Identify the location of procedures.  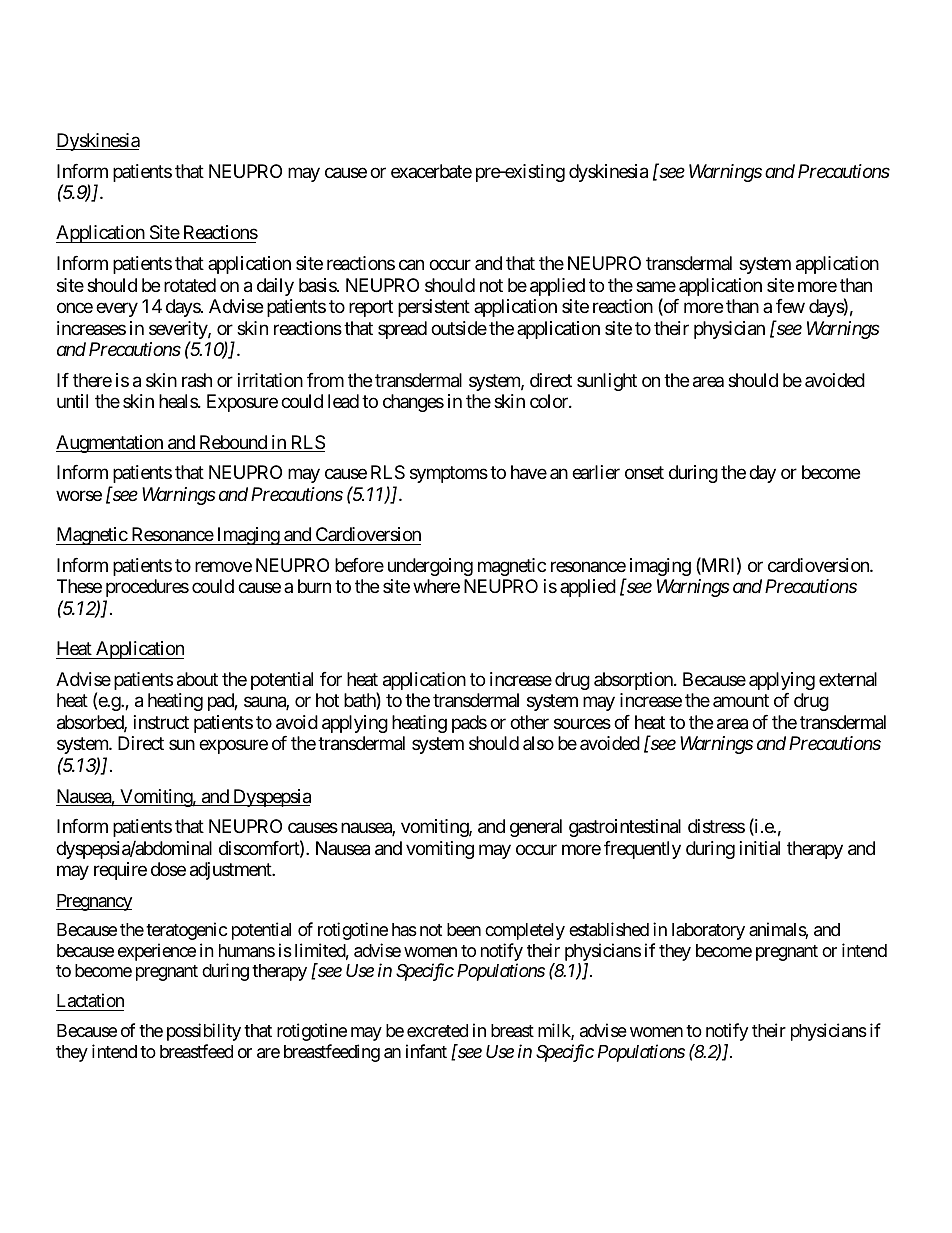
(147, 588).
